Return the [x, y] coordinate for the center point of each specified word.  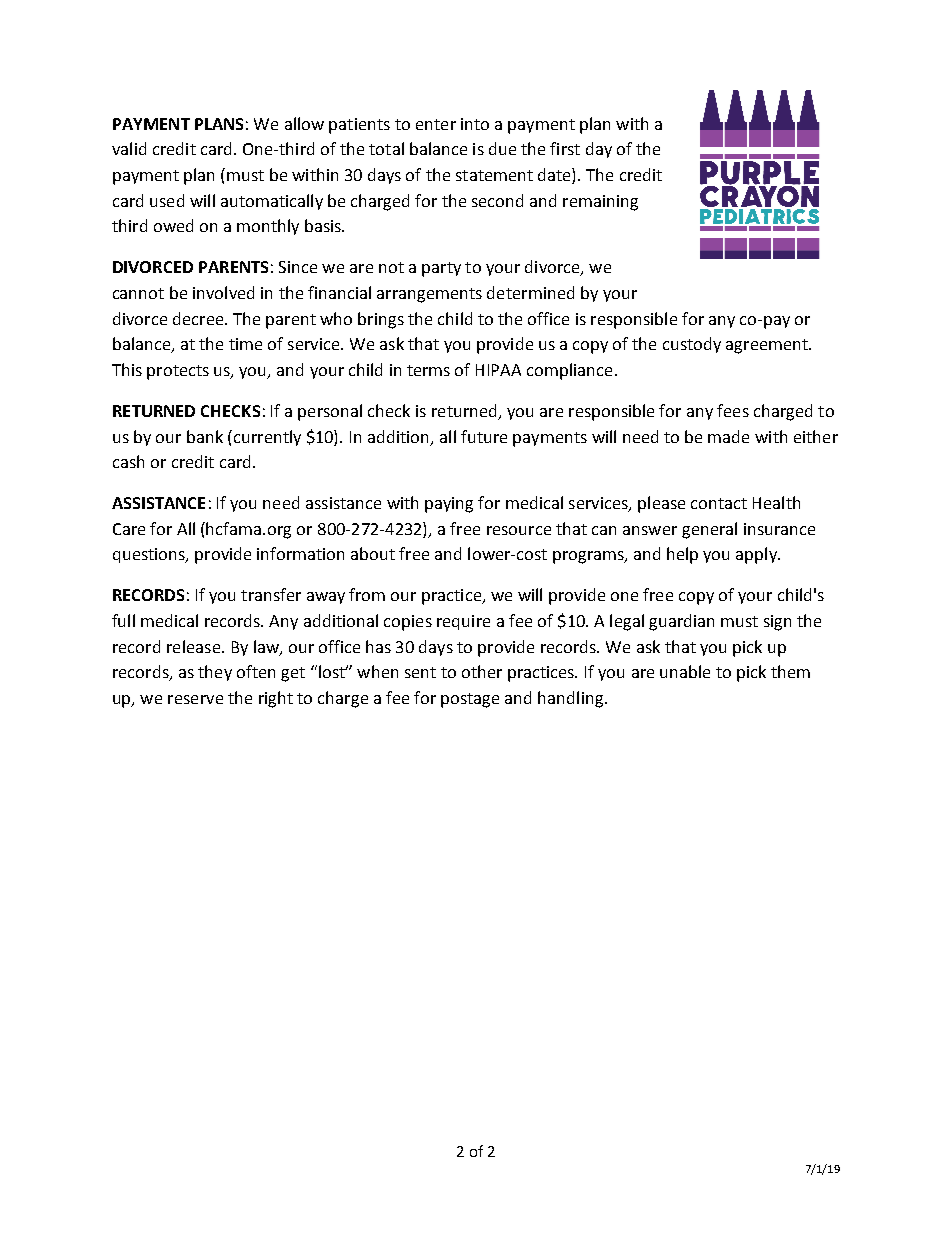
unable [685, 671]
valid [129, 148]
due [502, 148]
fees [733, 410]
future [484, 436]
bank [205, 436]
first [565, 148]
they [215, 673]
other [482, 671]
